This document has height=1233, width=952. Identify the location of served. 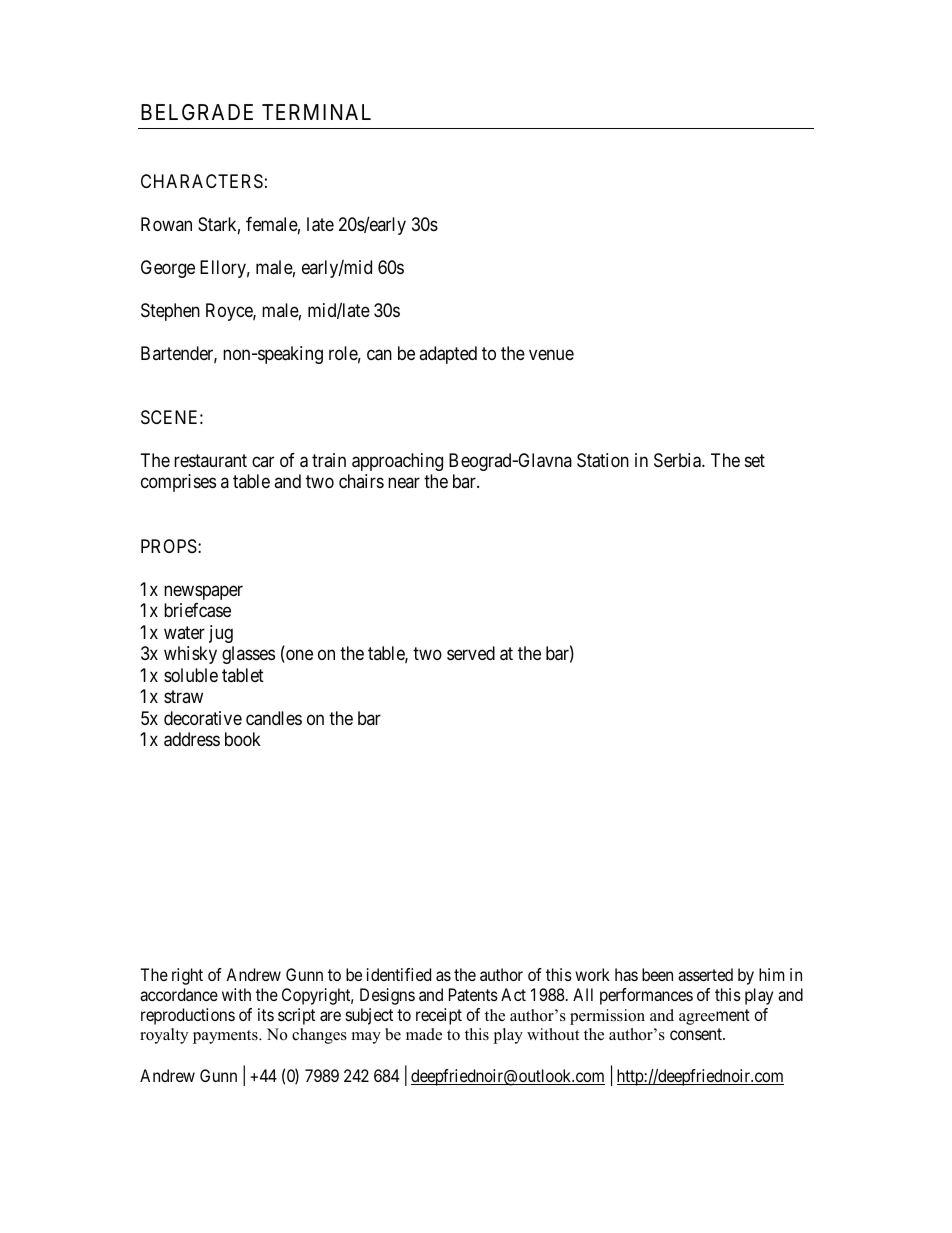
(471, 653).
